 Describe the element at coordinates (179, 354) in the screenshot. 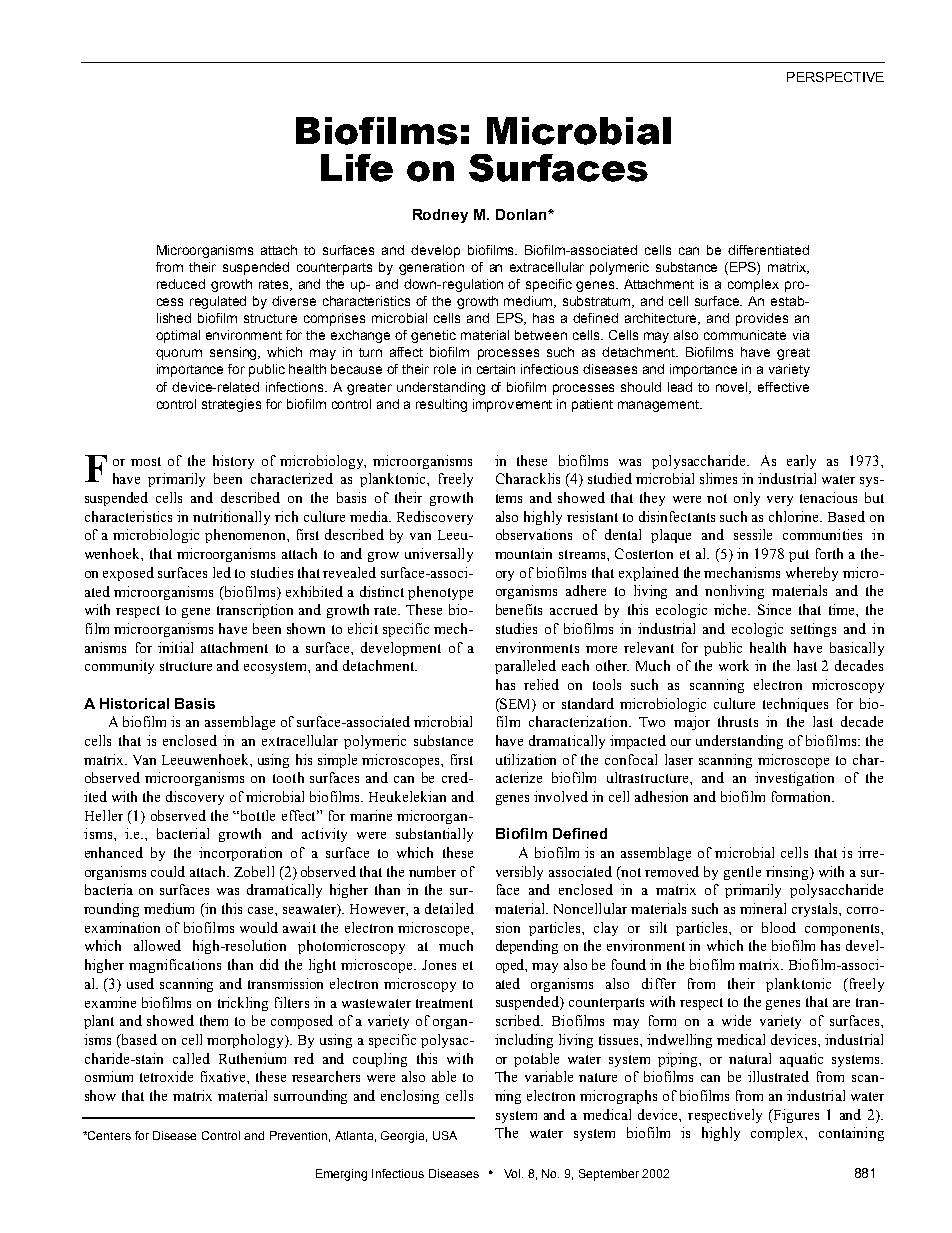

I see `quorum` at that location.
